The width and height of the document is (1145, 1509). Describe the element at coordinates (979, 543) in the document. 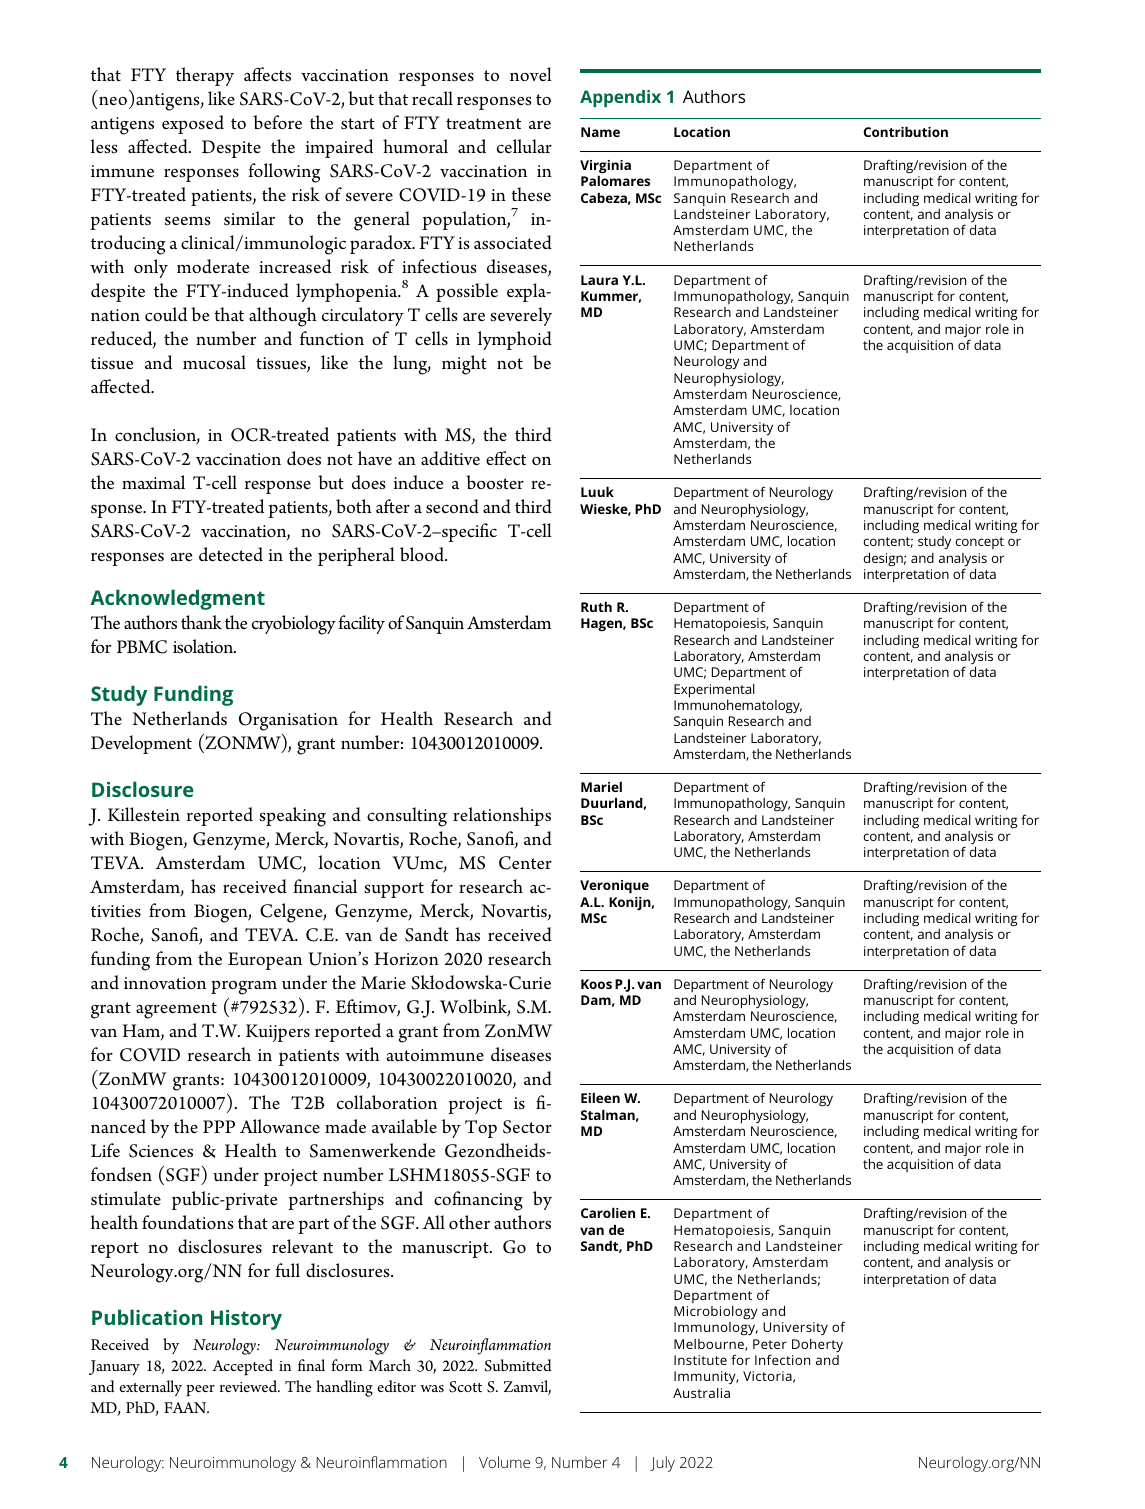

I see `concept` at that location.
